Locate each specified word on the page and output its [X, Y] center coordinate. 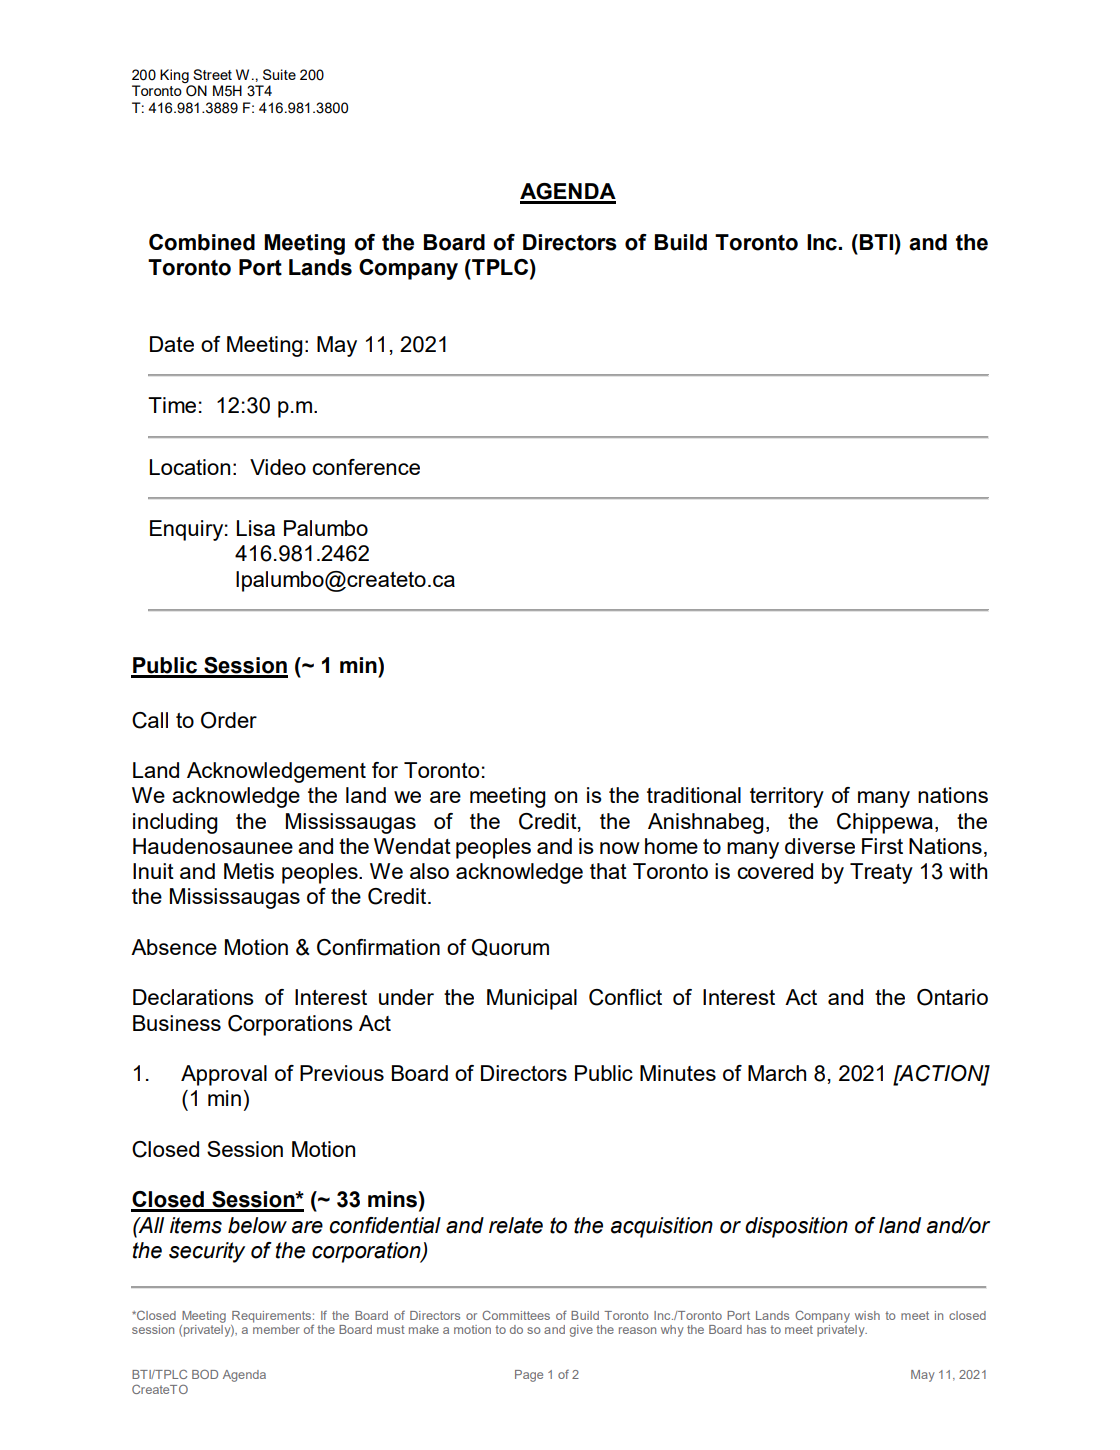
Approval [224, 1075]
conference [366, 467]
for [385, 770]
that [608, 871]
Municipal [532, 999]
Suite [279, 74]
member [276, 1329]
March [777, 1073]
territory [787, 797]
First [882, 846]
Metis [249, 871]
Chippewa [885, 823]
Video [278, 467]
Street [212, 74]
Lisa [256, 528]
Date [172, 344]
